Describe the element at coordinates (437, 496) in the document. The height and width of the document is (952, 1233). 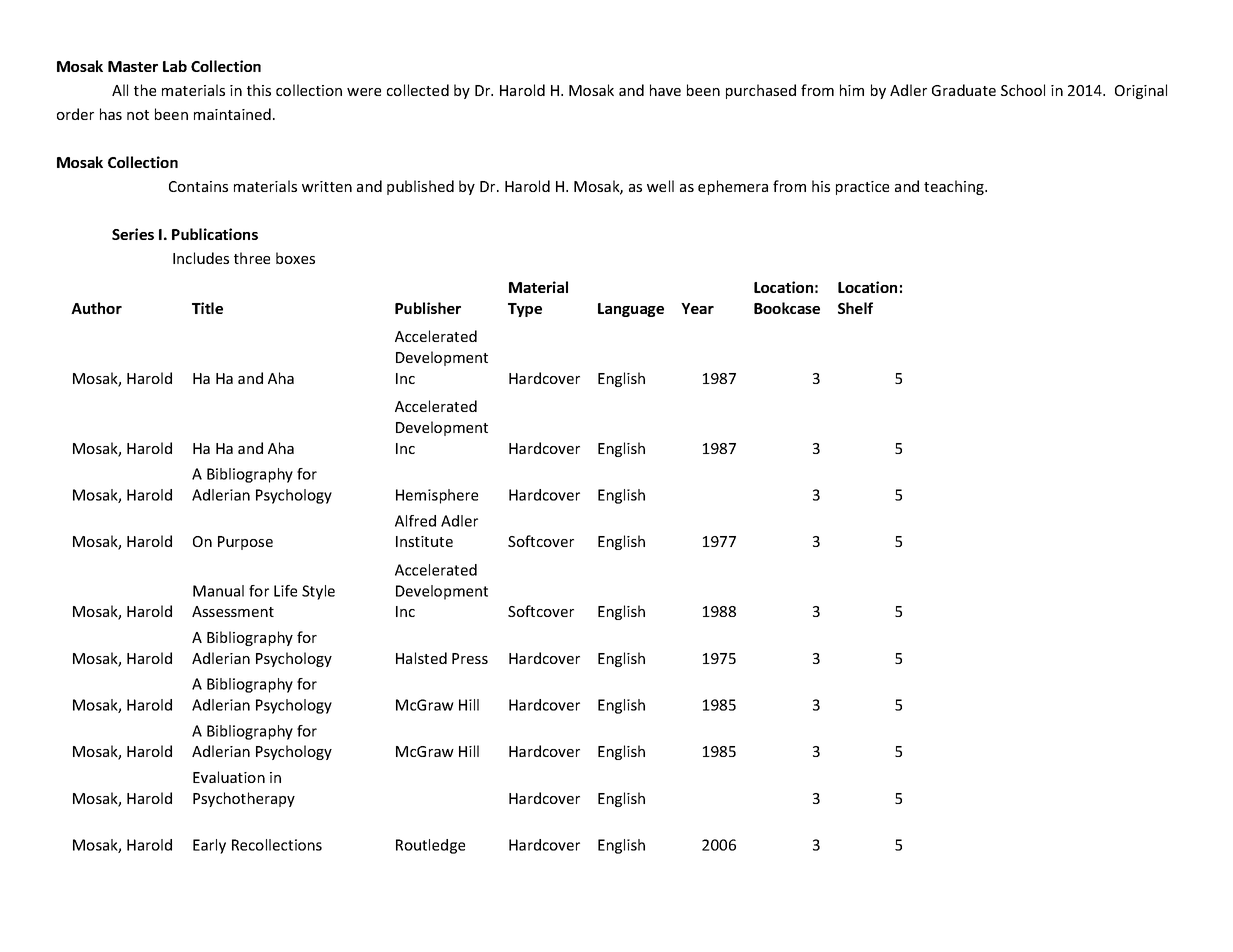
I see `Hemisphere` at that location.
